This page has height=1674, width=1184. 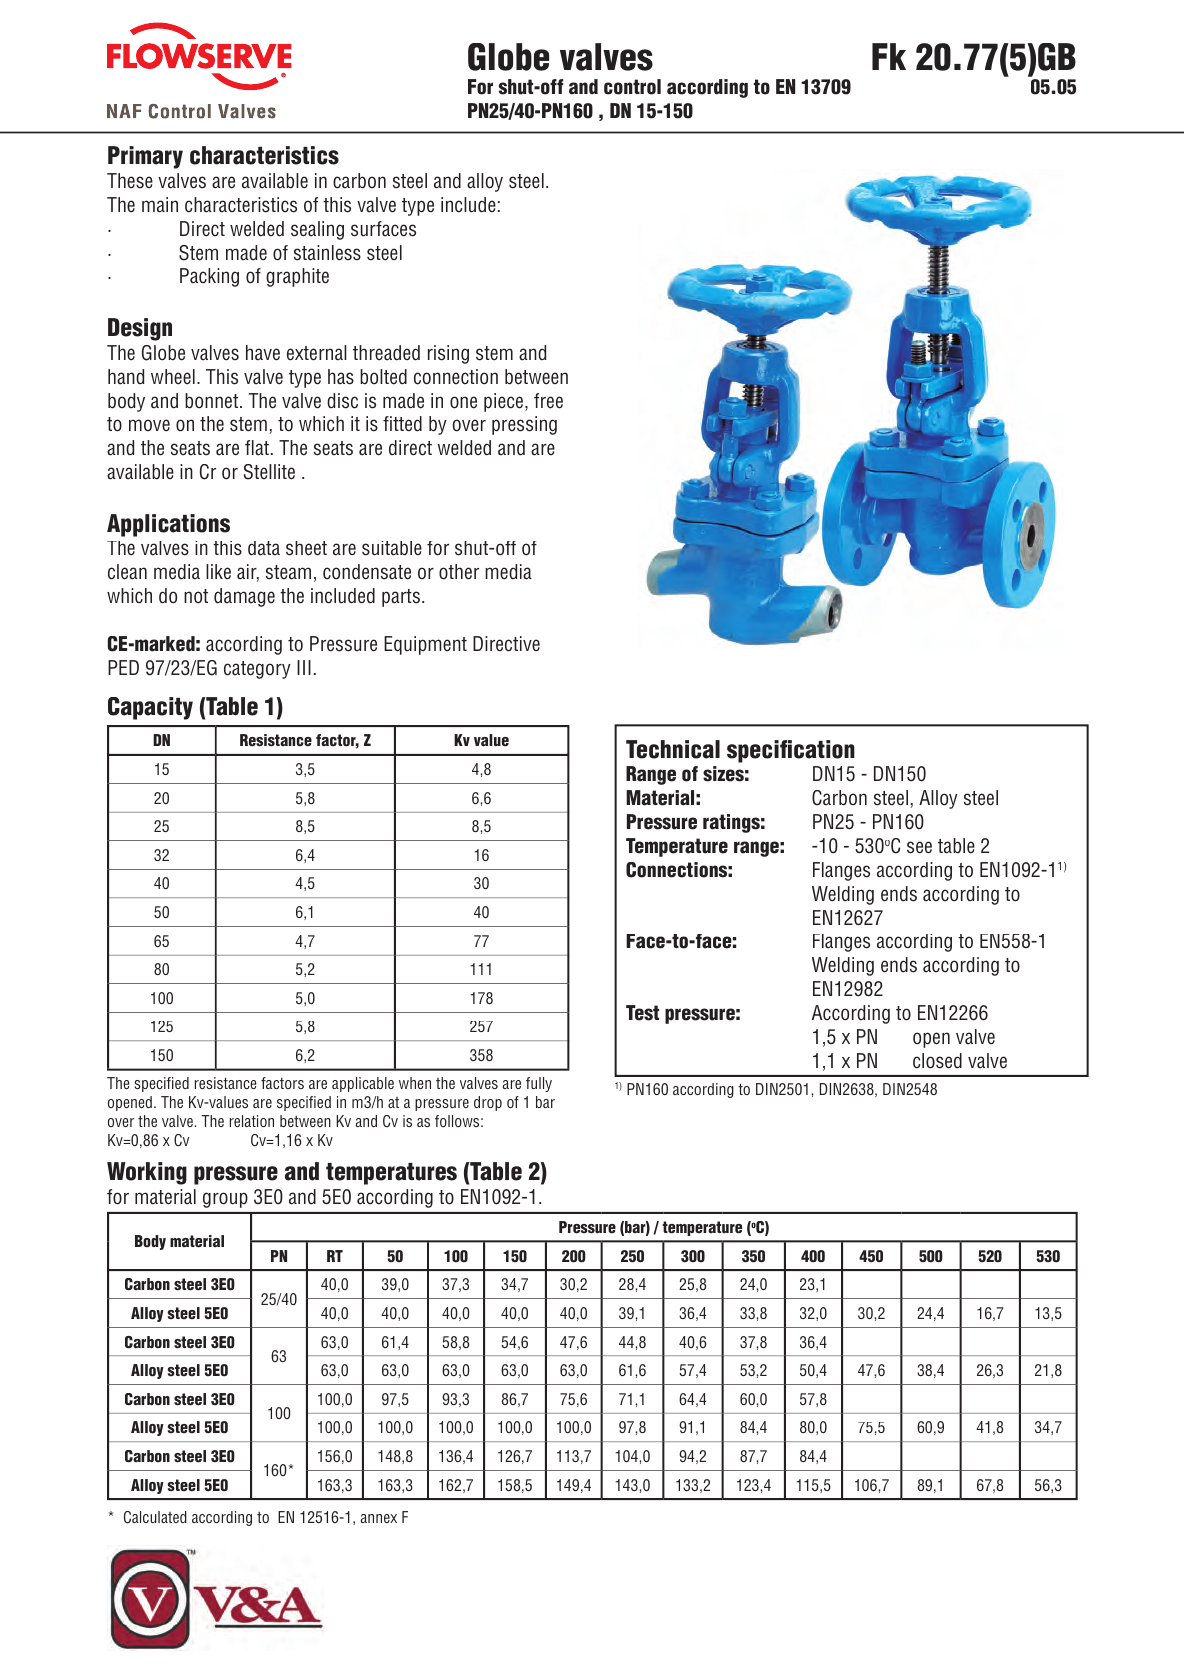 I want to click on piece, so click(x=505, y=402).
